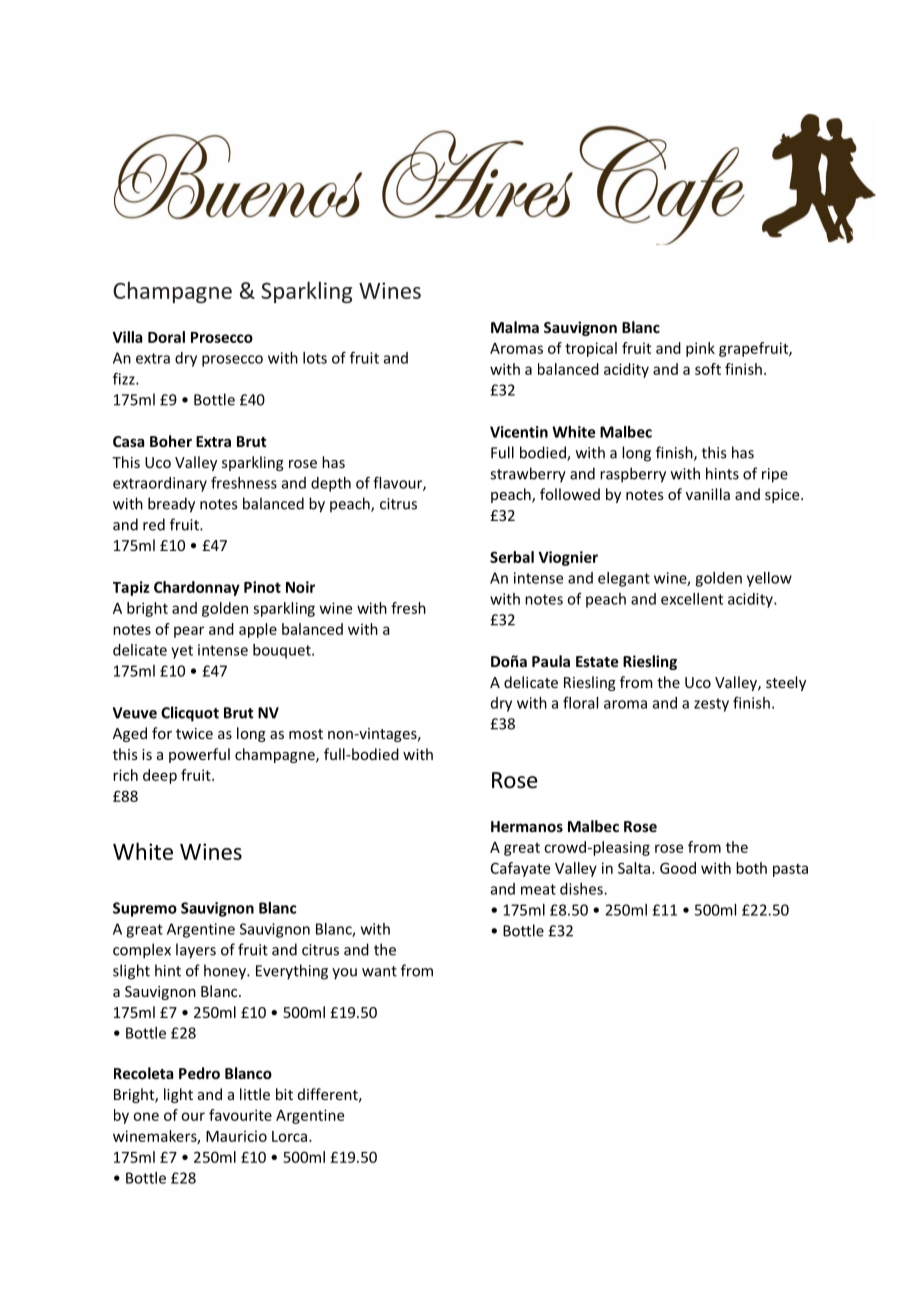 This page has width=924, height=1308. Describe the element at coordinates (125, 378) in the page. I see `fizz` at that location.
